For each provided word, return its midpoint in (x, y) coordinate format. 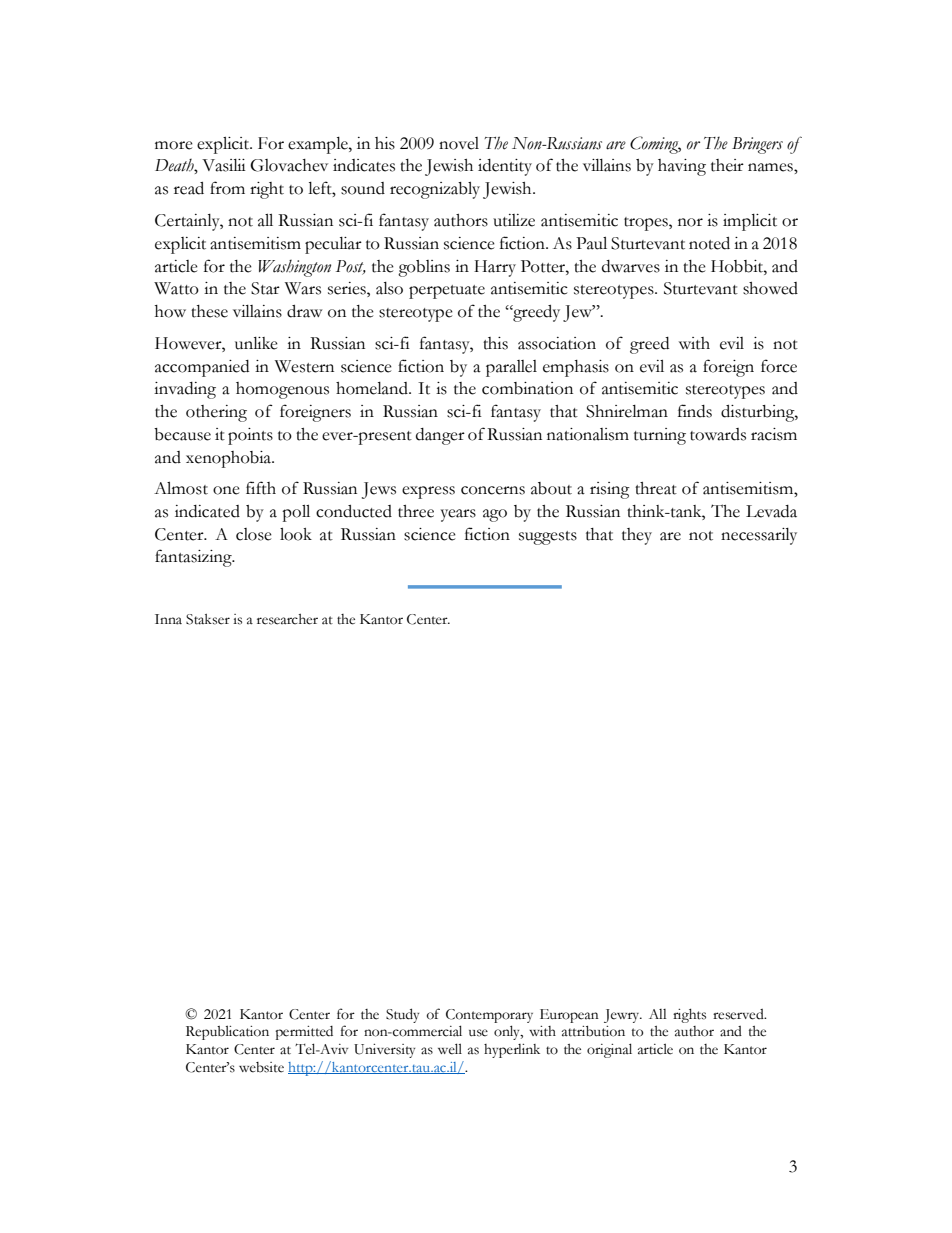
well (450, 1049)
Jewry (623, 1016)
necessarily (759, 536)
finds (695, 411)
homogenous (282, 390)
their (727, 165)
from (227, 188)
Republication (227, 1032)
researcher (287, 619)
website (261, 1067)
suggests (548, 538)
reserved (739, 1014)
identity (505, 167)
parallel (511, 368)
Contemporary (489, 1016)
